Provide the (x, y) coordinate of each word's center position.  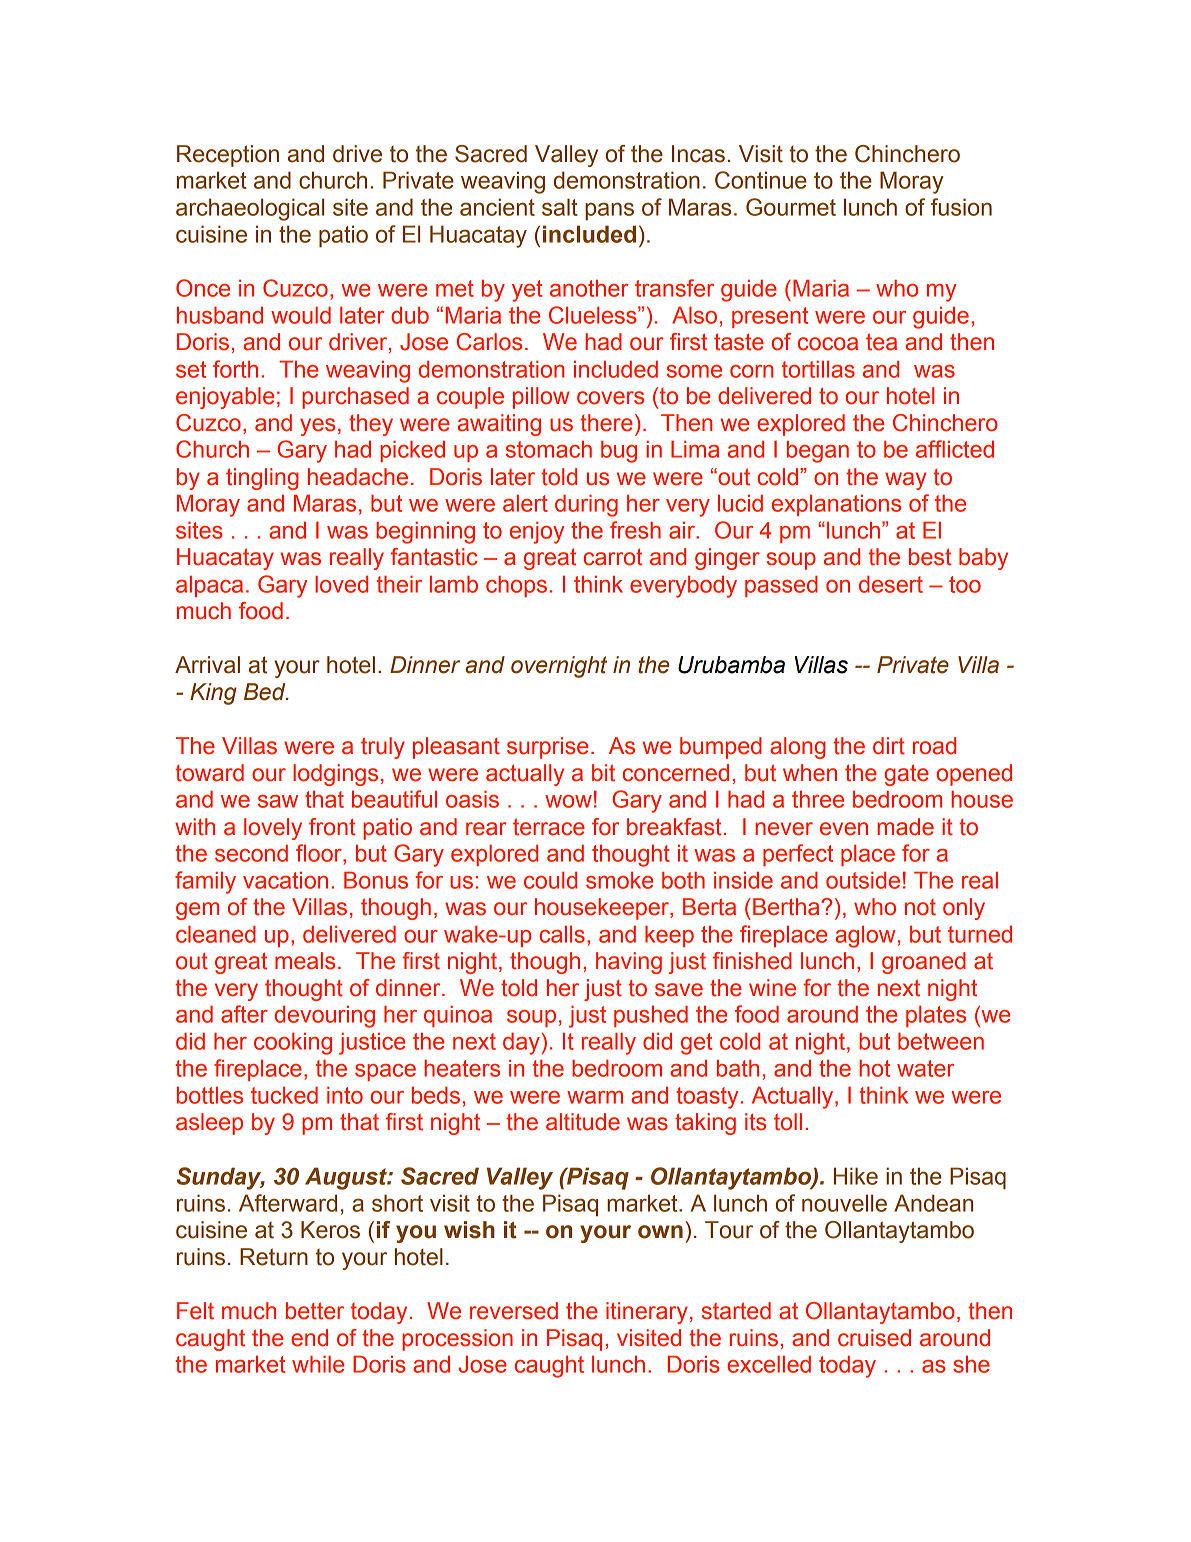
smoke (619, 880)
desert (891, 584)
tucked (284, 1095)
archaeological (250, 209)
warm (595, 1097)
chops (516, 586)
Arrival (207, 665)
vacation (285, 880)
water (925, 1068)
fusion (961, 207)
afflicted (955, 449)
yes (317, 427)
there (606, 423)
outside (863, 880)
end (309, 1338)
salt (560, 207)
